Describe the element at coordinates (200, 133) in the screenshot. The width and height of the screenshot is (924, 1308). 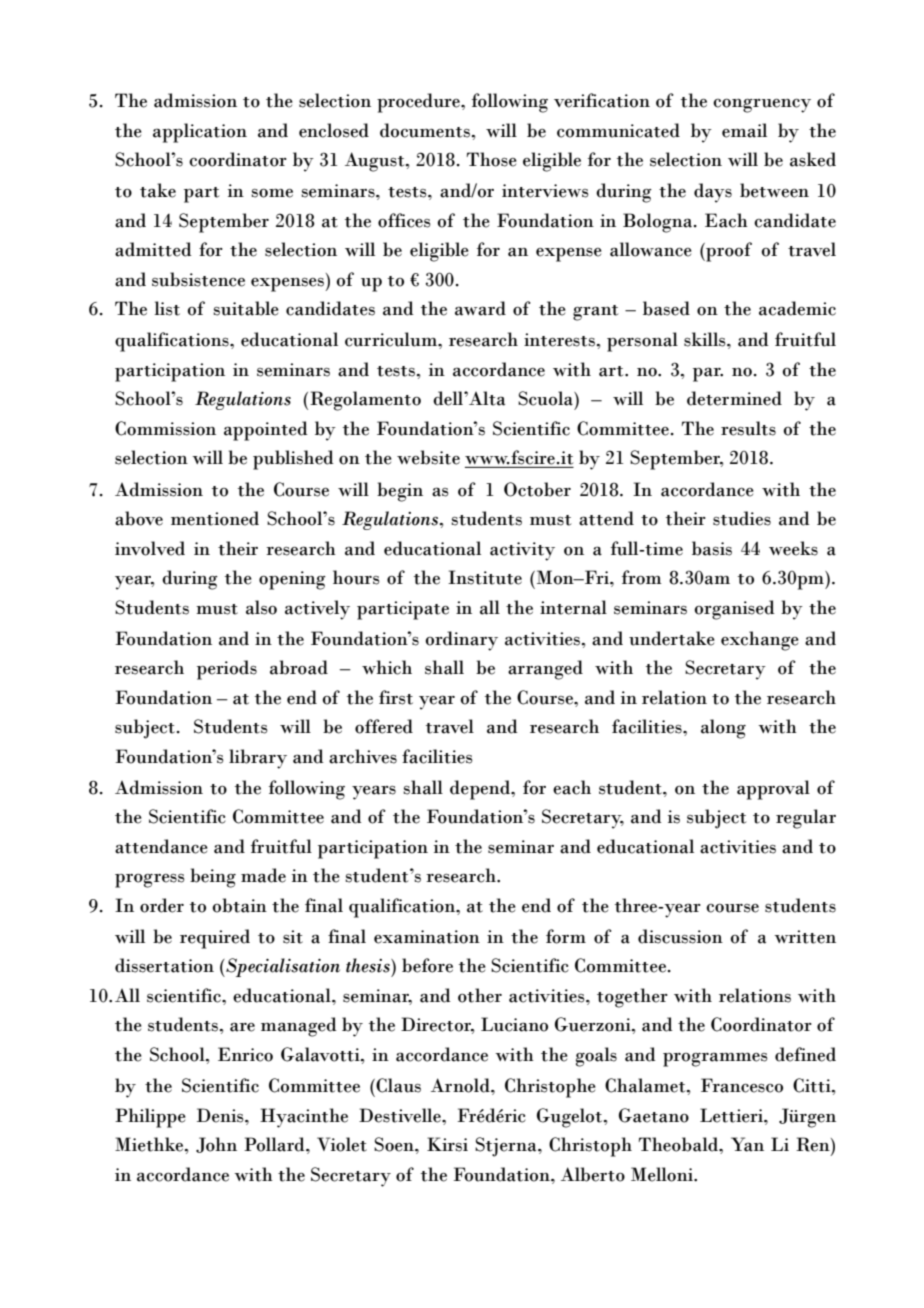
I see `application` at that location.
